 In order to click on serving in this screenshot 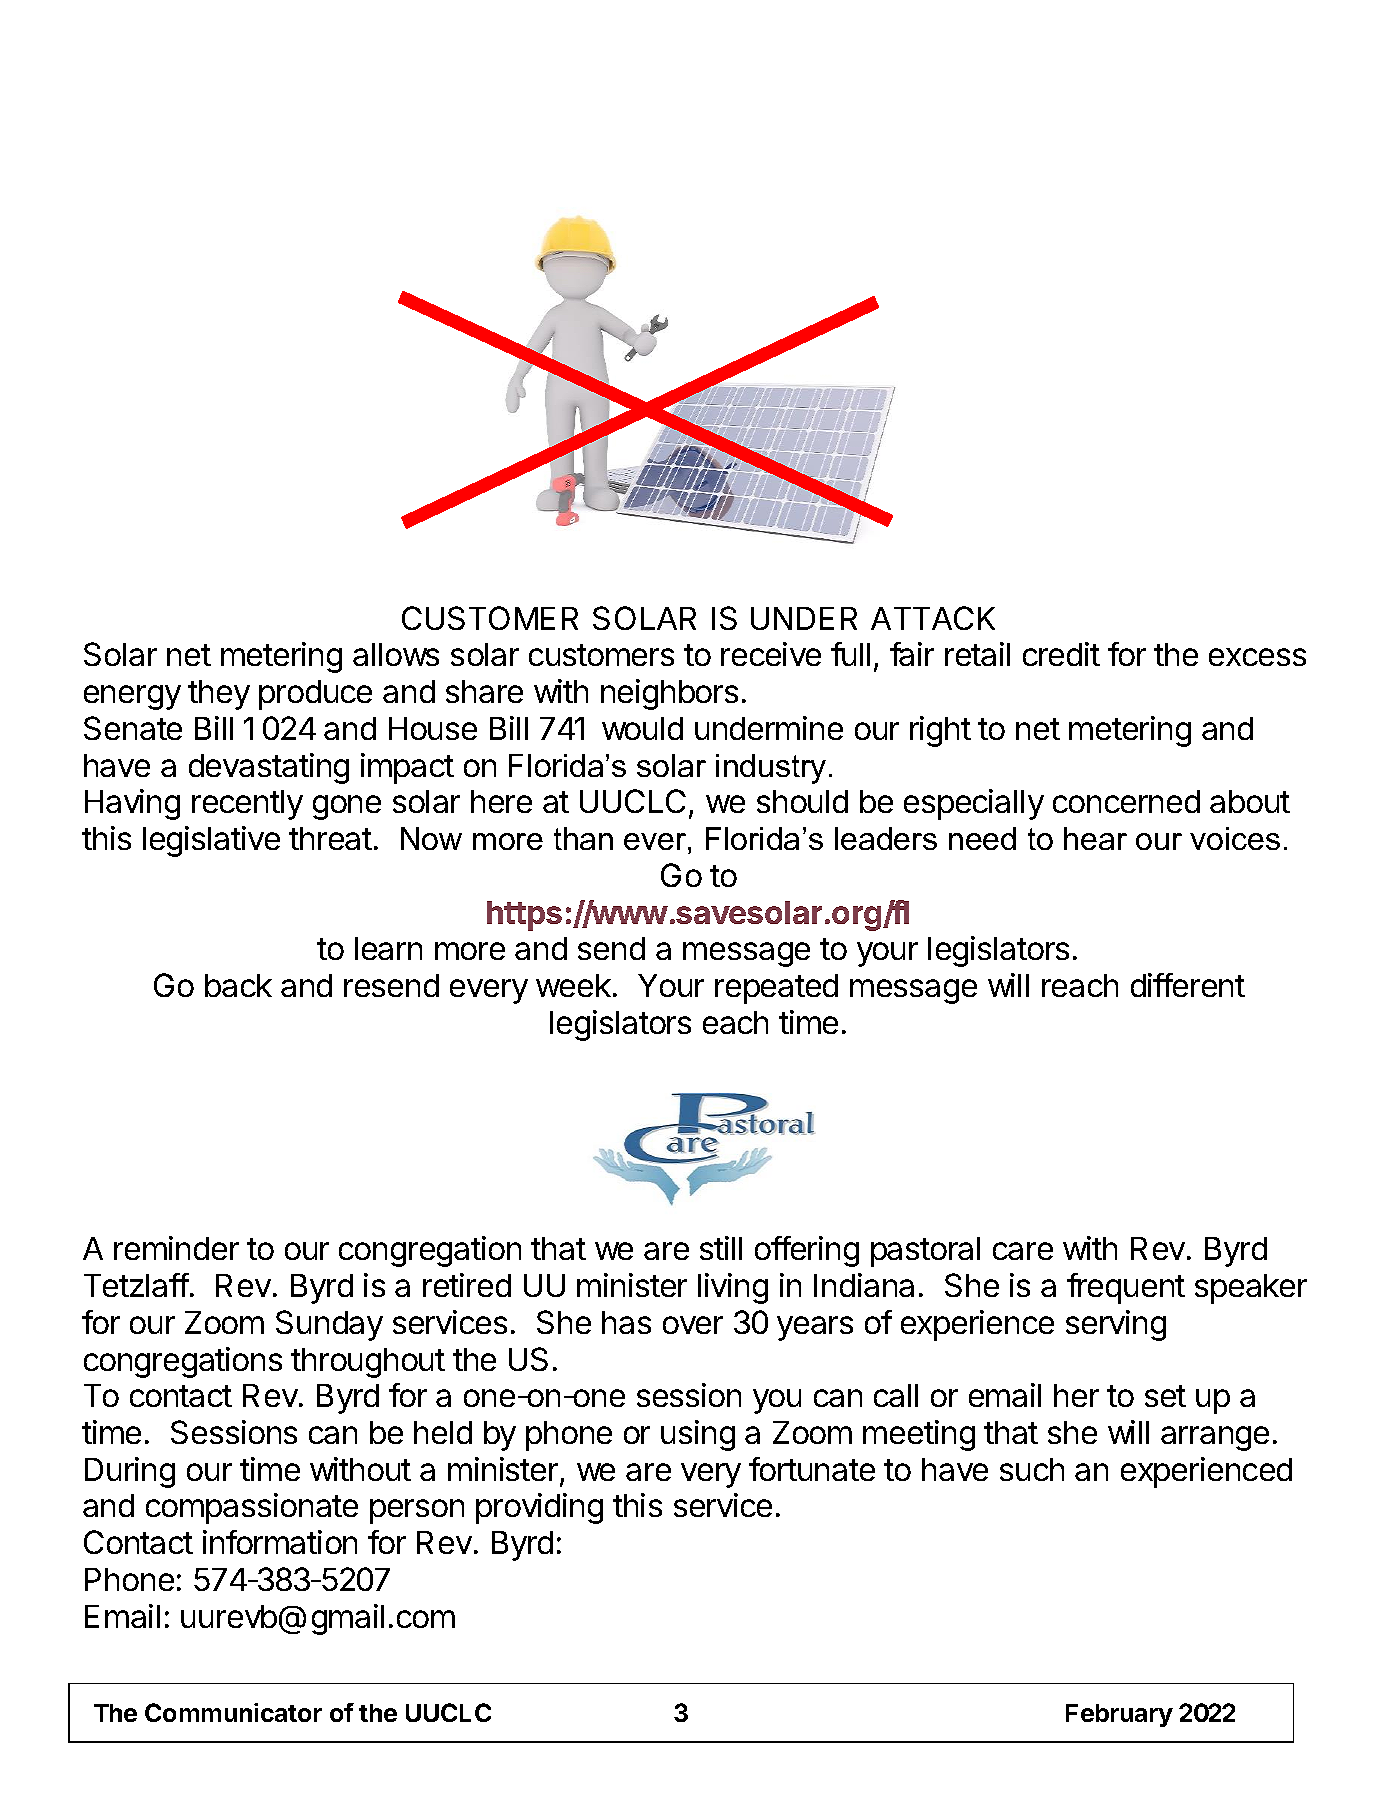, I will do `click(1116, 1325)`.
